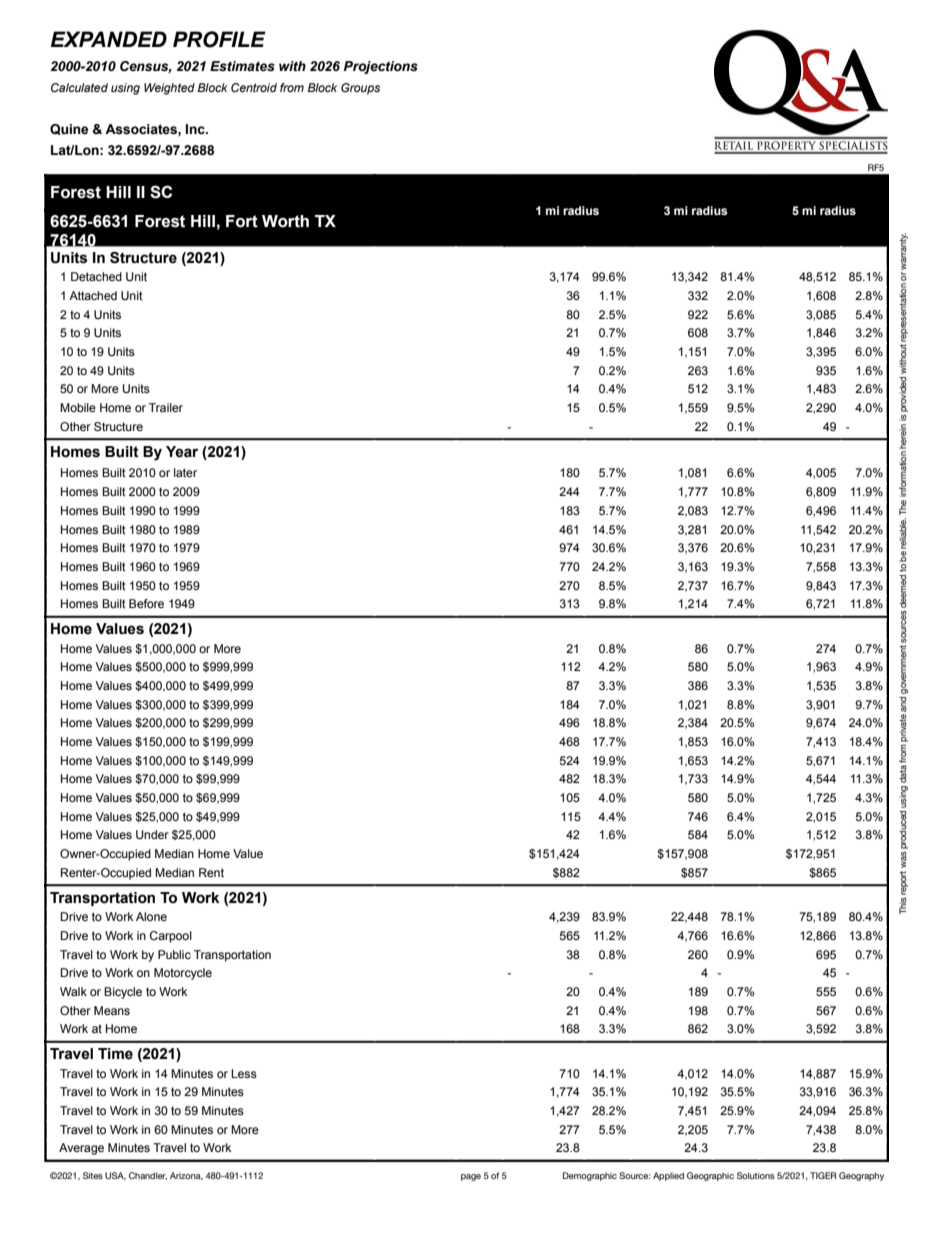 This image has height=1233, width=952. What do you see at coordinates (285, 221) in the image?
I see `Worth` at bounding box center [285, 221].
